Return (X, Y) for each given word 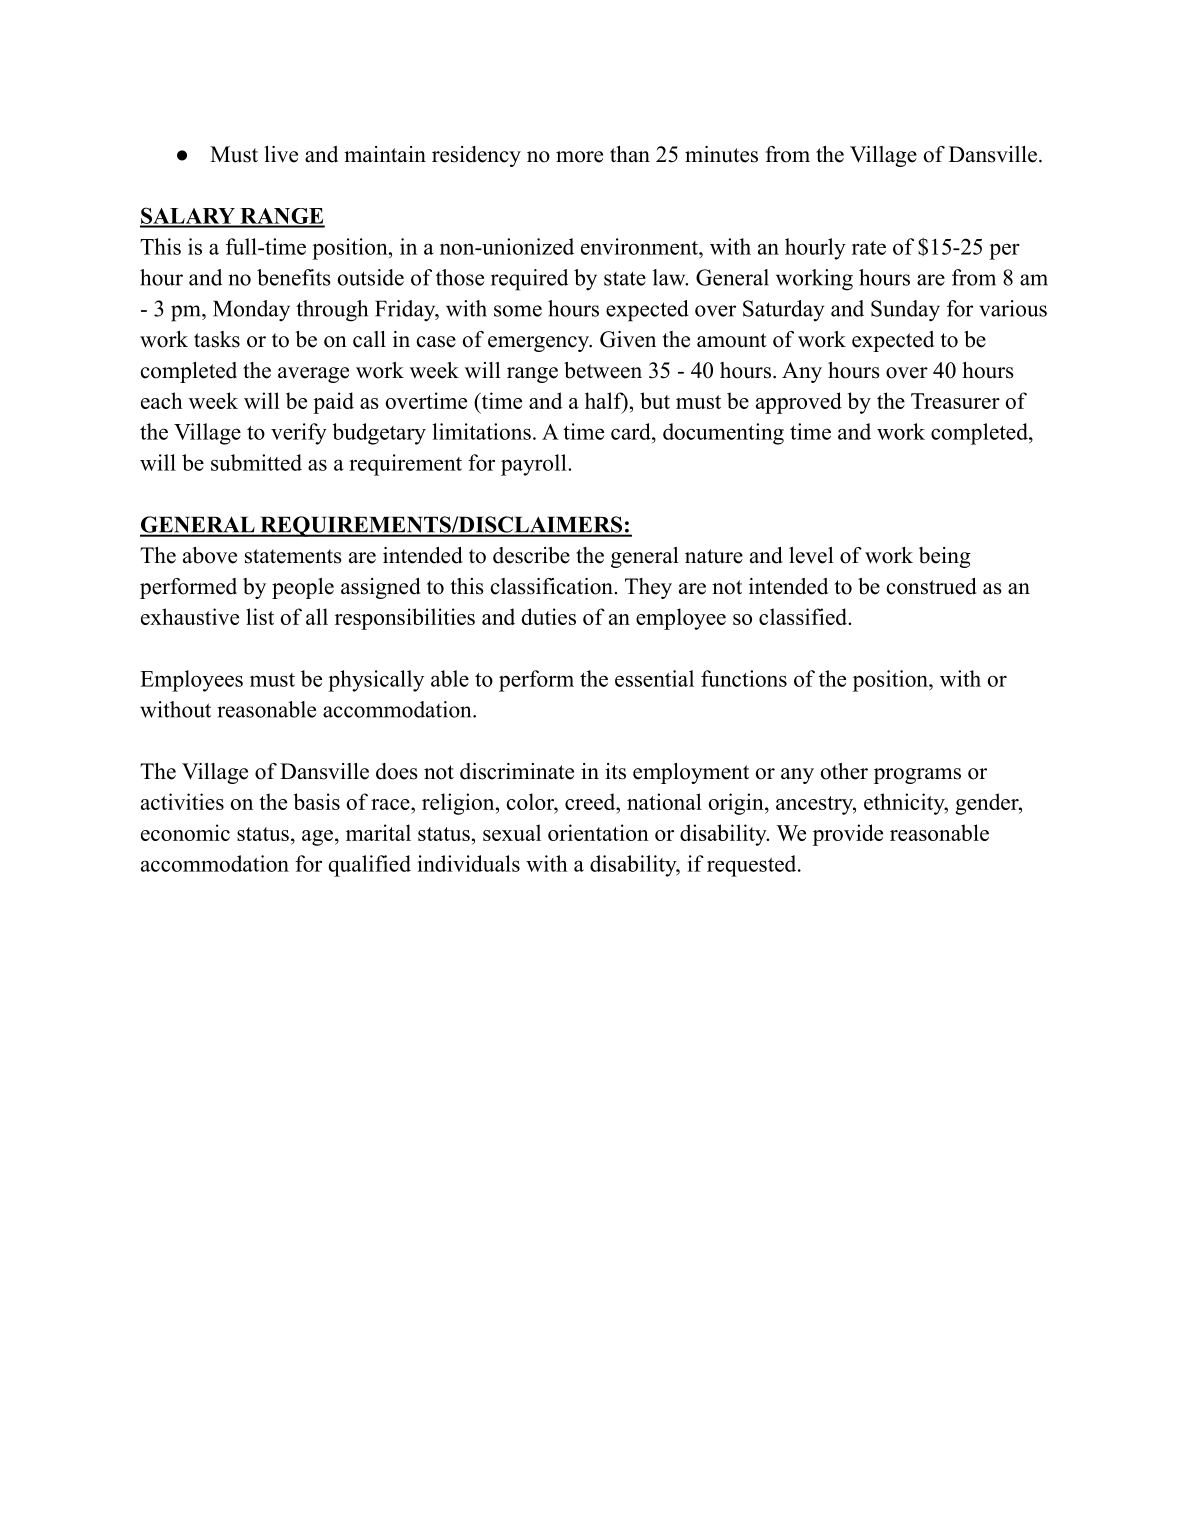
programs (917, 776)
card (632, 431)
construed (932, 586)
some (518, 311)
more (579, 157)
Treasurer (955, 401)
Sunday (905, 311)
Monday (251, 310)
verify (299, 434)
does (397, 771)
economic (185, 832)
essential (654, 678)
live (281, 154)
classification (553, 586)
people (303, 588)
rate (869, 248)
